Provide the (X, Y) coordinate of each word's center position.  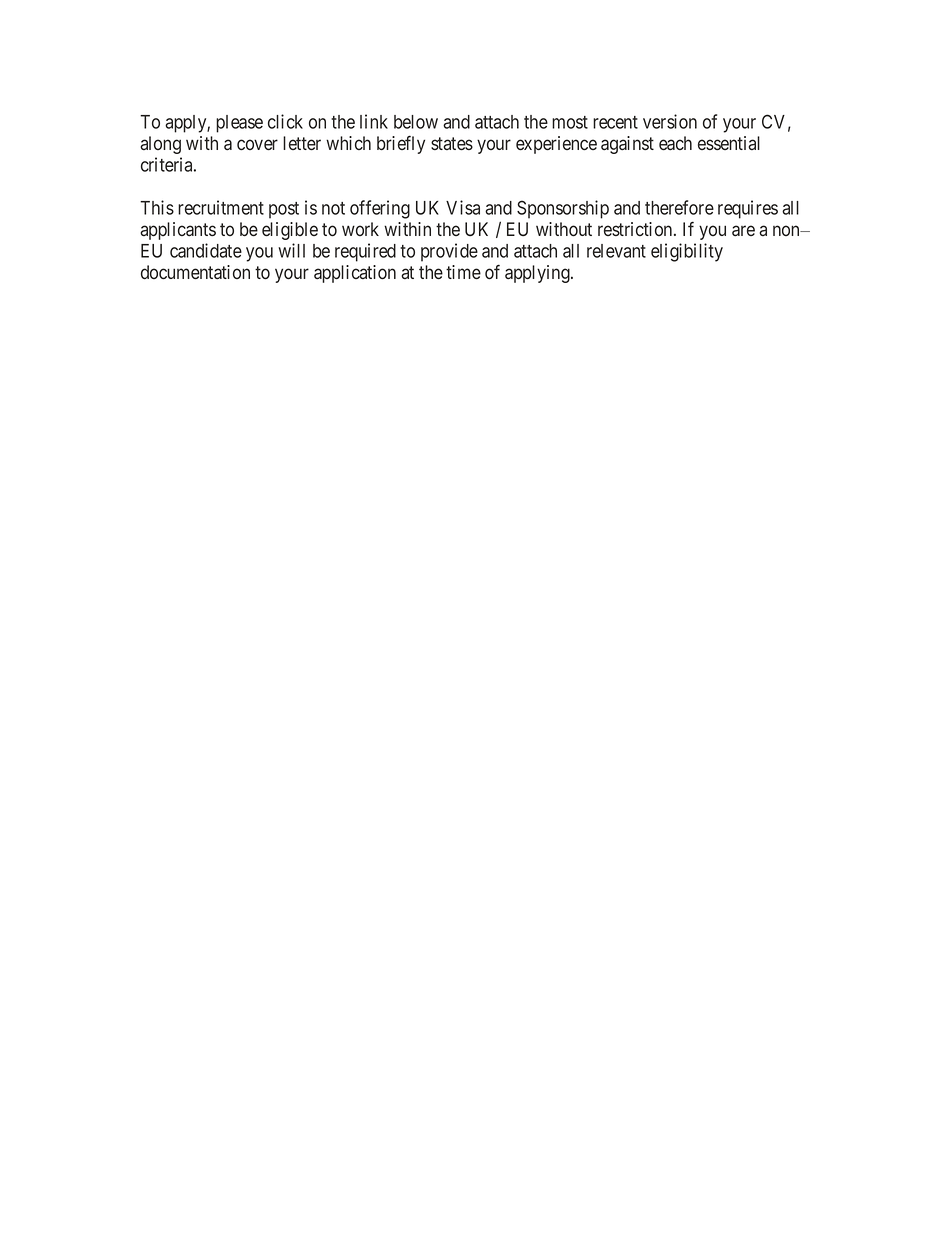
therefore (679, 207)
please (239, 124)
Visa (463, 207)
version (670, 121)
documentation (195, 272)
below (416, 122)
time (463, 272)
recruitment (221, 207)
